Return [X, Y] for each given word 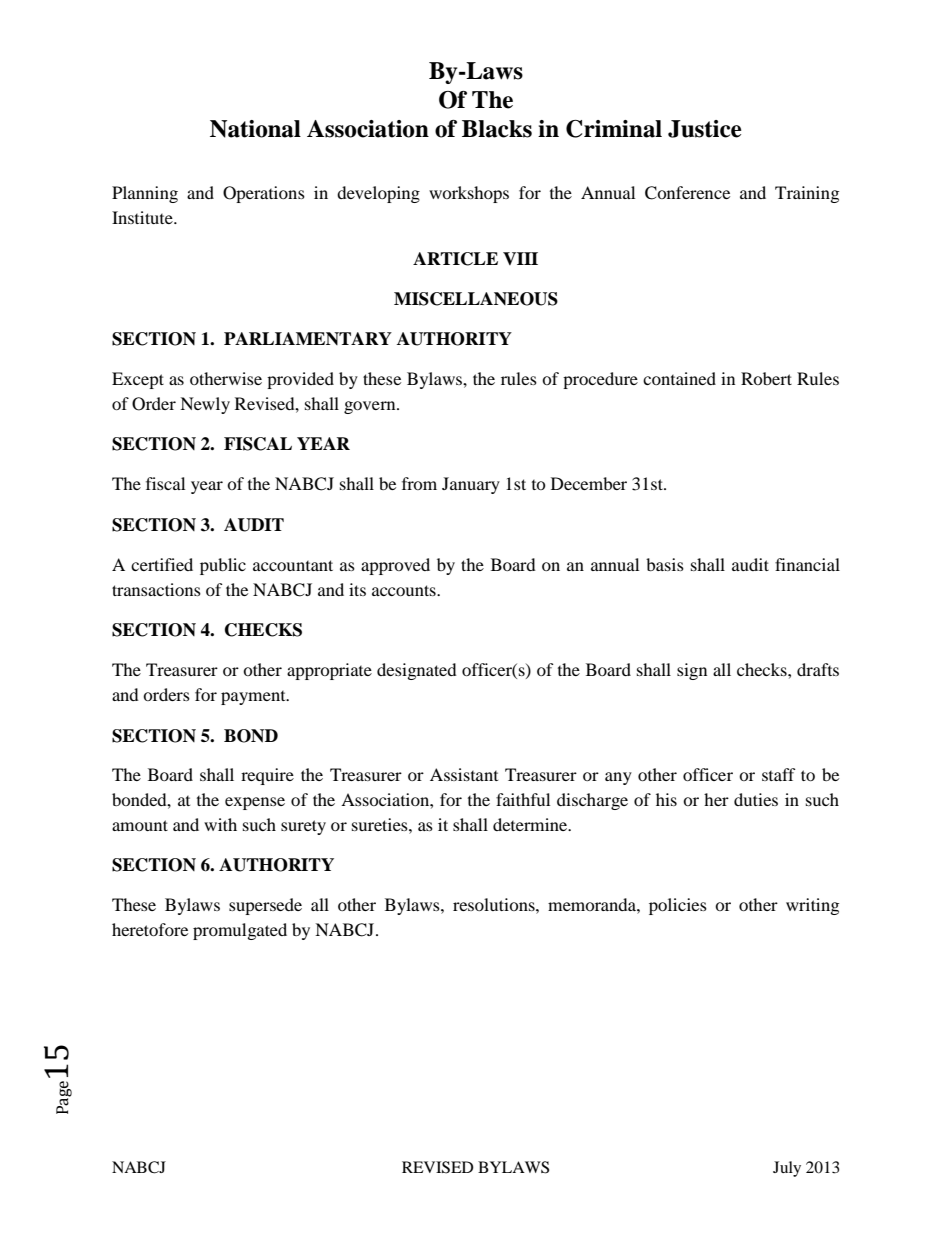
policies [678, 906]
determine [531, 824]
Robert [766, 378]
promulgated [240, 931]
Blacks [497, 129]
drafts [818, 669]
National [255, 129]
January [471, 485]
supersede [265, 906]
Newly [205, 405]
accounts [405, 590]
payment [254, 698]
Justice [705, 129]
